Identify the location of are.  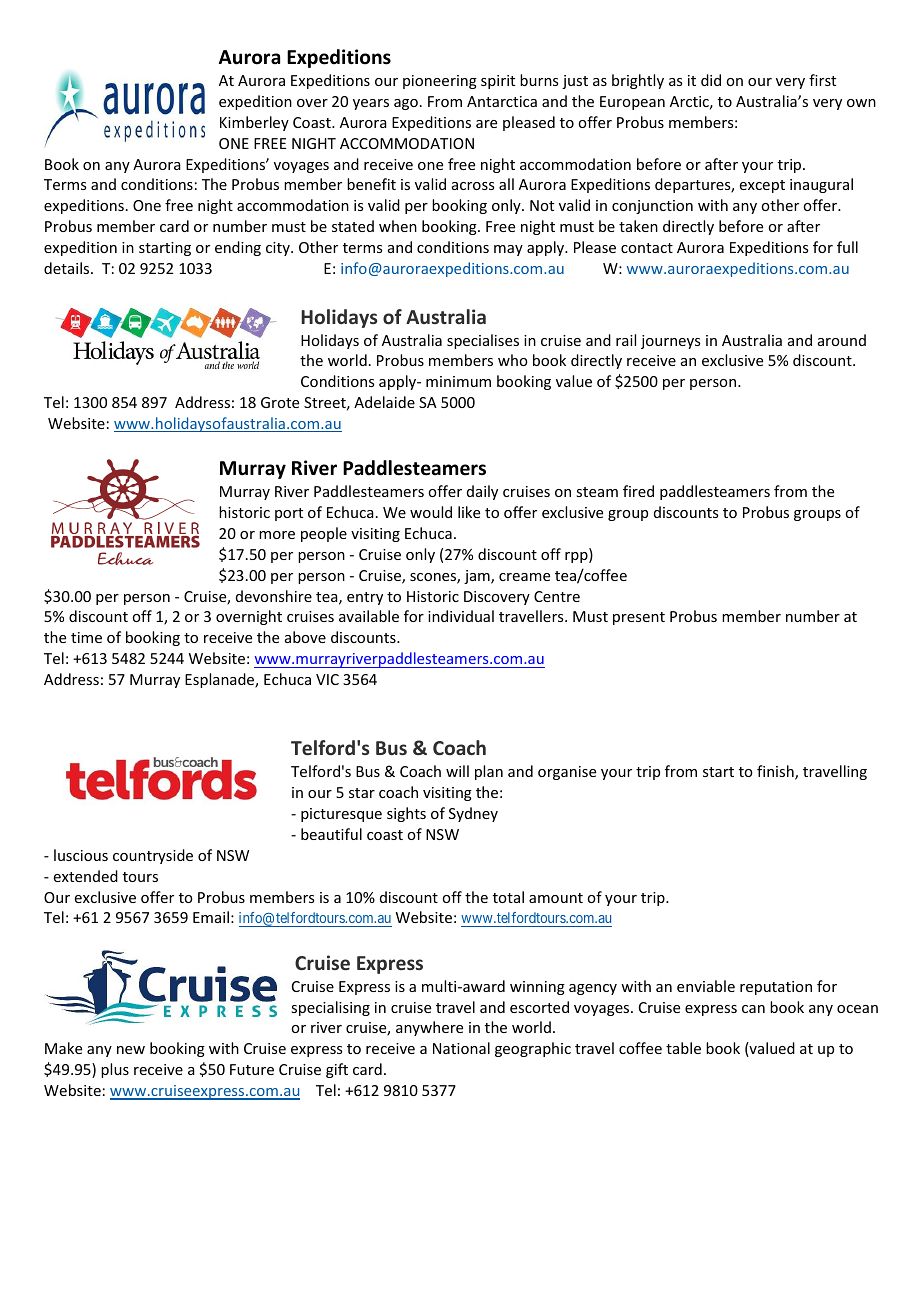
(486, 124).
